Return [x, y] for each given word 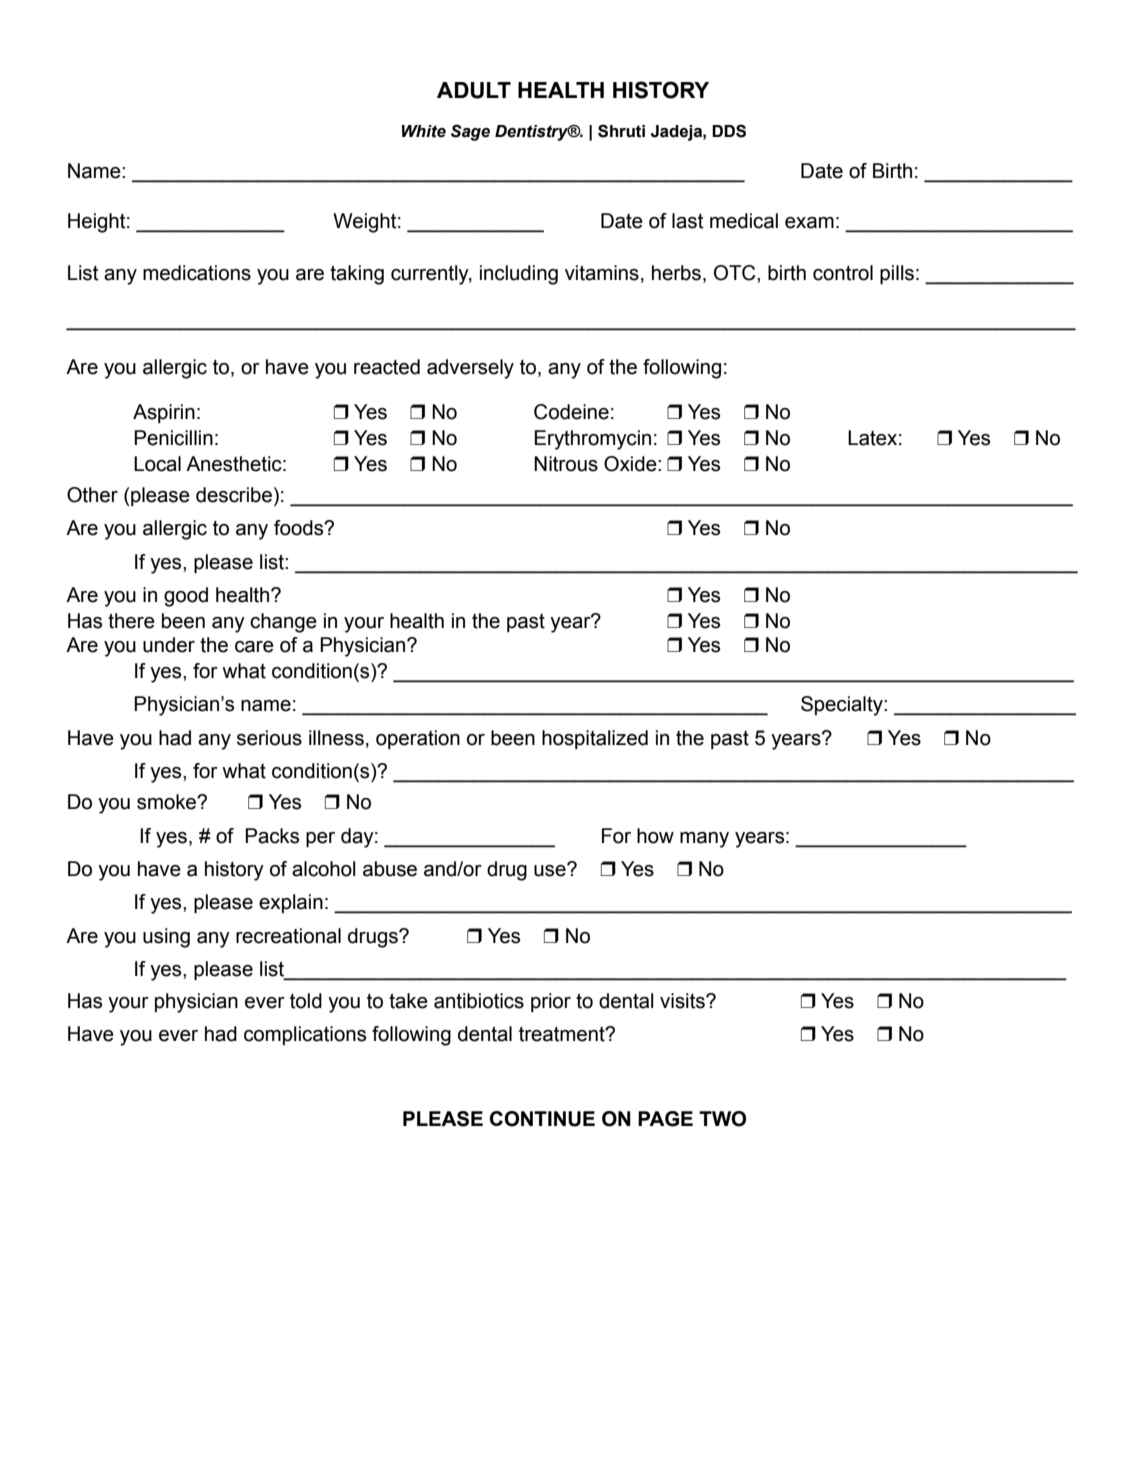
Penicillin [173, 438]
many [704, 840]
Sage [470, 132]
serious [269, 738]
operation [418, 739]
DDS [729, 131]
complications [305, 1035]
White [424, 131]
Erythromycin [593, 440]
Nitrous [566, 464]
